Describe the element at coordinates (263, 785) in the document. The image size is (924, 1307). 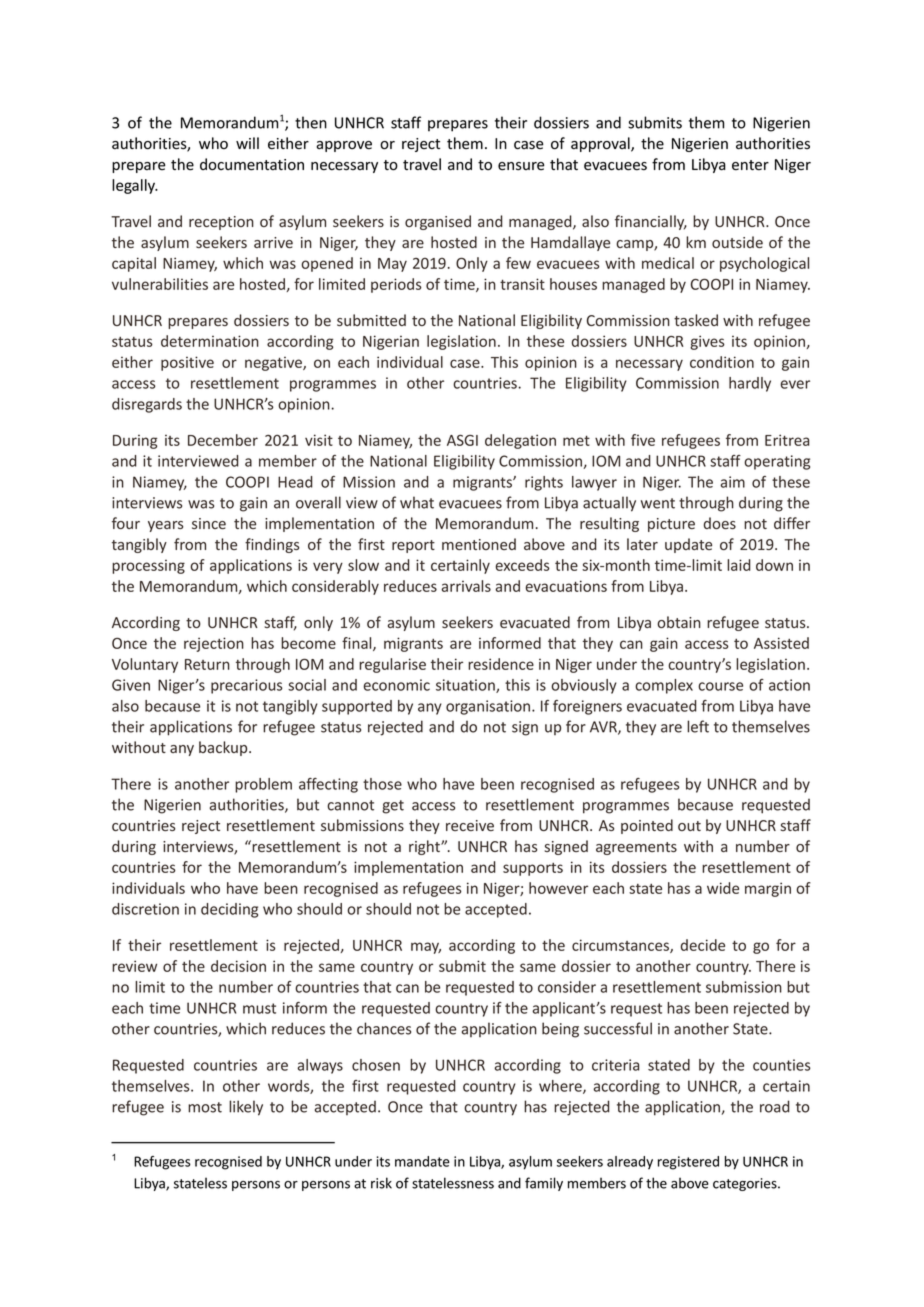
I see `problem` at that location.
